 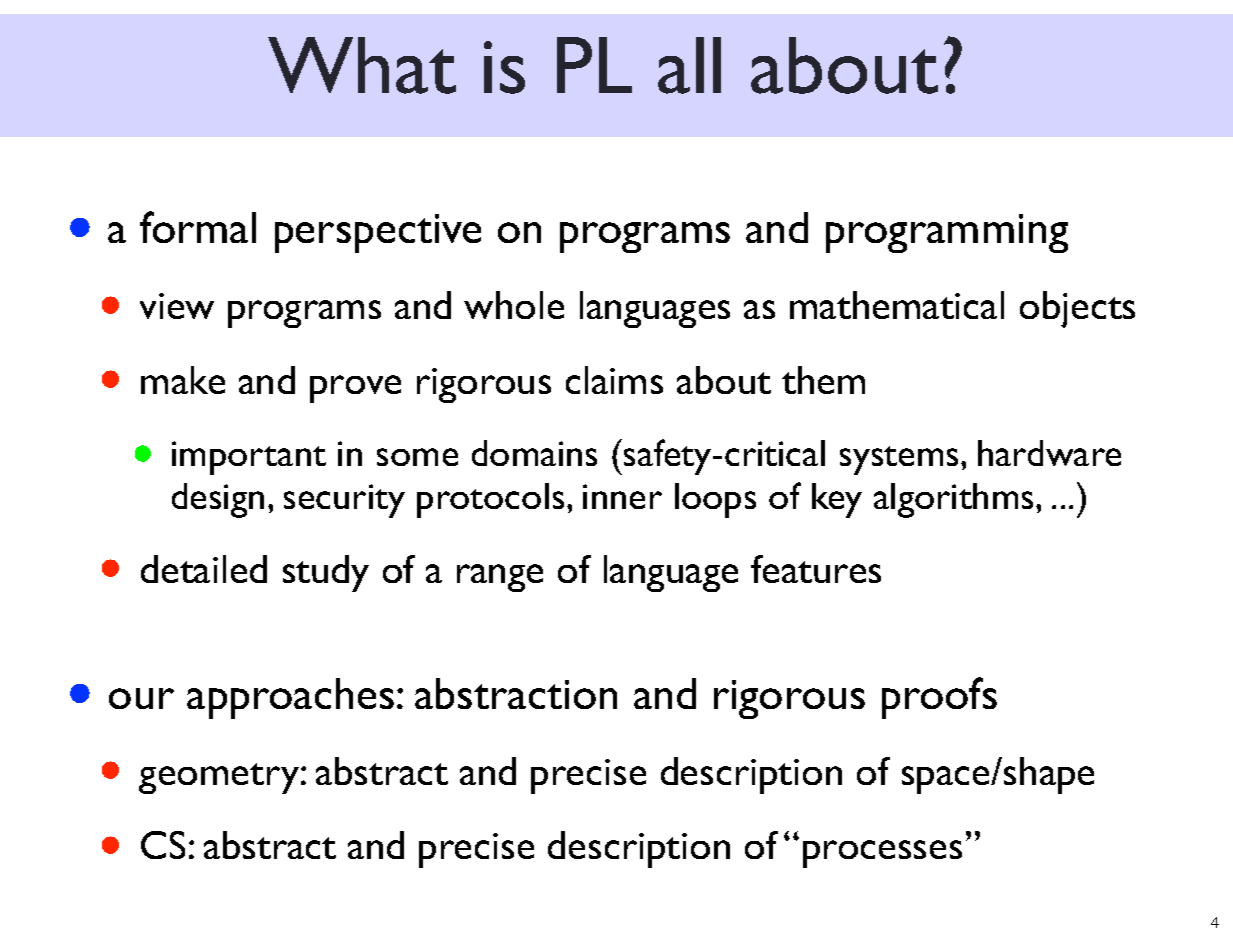 What do you see at coordinates (689, 65) in the image?
I see `all` at bounding box center [689, 65].
